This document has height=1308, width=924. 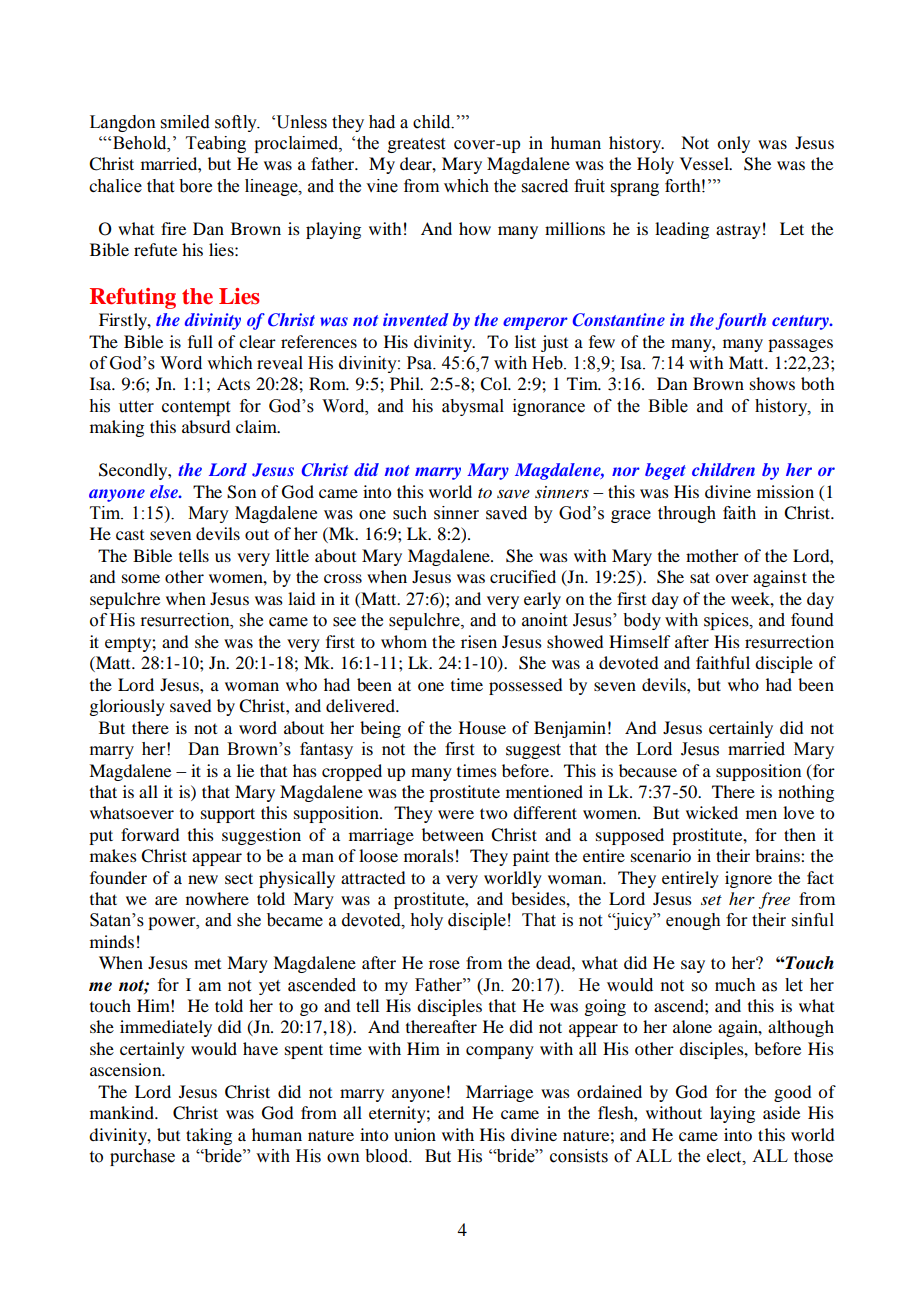 What do you see at coordinates (415, 1134) in the document?
I see `union` at bounding box center [415, 1134].
